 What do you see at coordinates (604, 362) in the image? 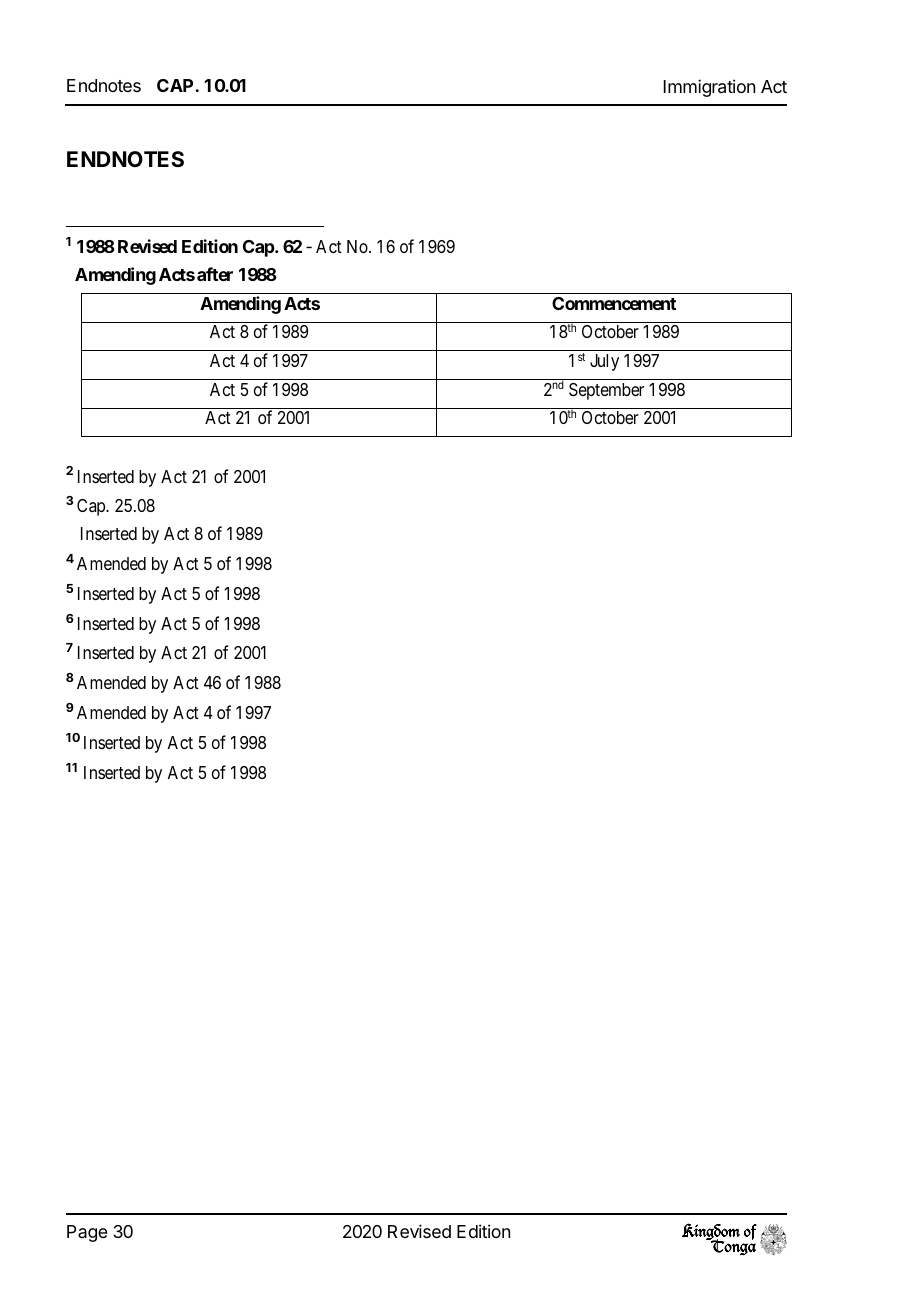
I see `July` at bounding box center [604, 362].
